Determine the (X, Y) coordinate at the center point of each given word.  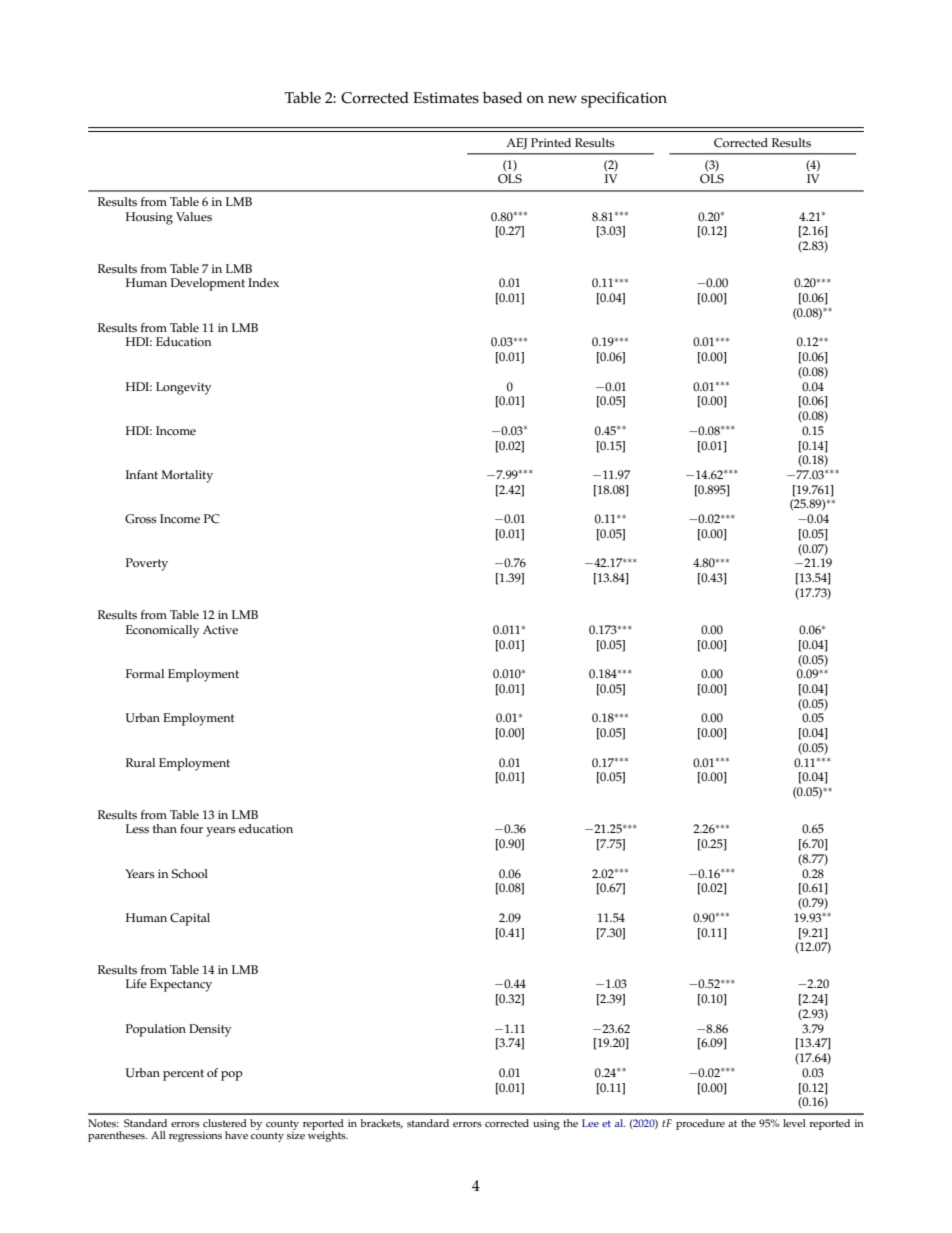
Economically (163, 631)
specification (624, 99)
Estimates (446, 98)
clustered (225, 1123)
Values (194, 217)
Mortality (187, 476)
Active (220, 630)
